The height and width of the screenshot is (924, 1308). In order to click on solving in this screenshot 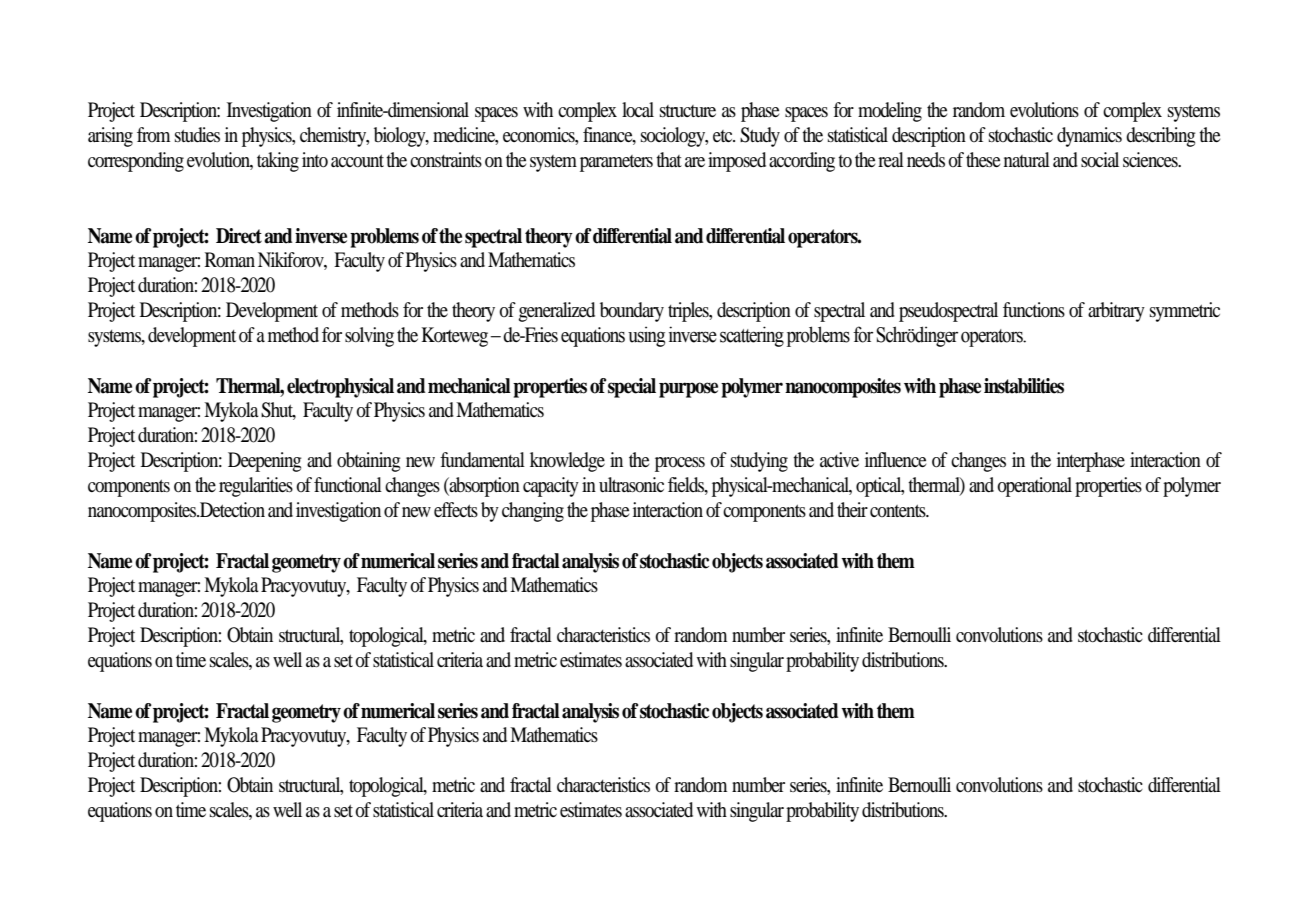, I will do `click(369, 337)`.
